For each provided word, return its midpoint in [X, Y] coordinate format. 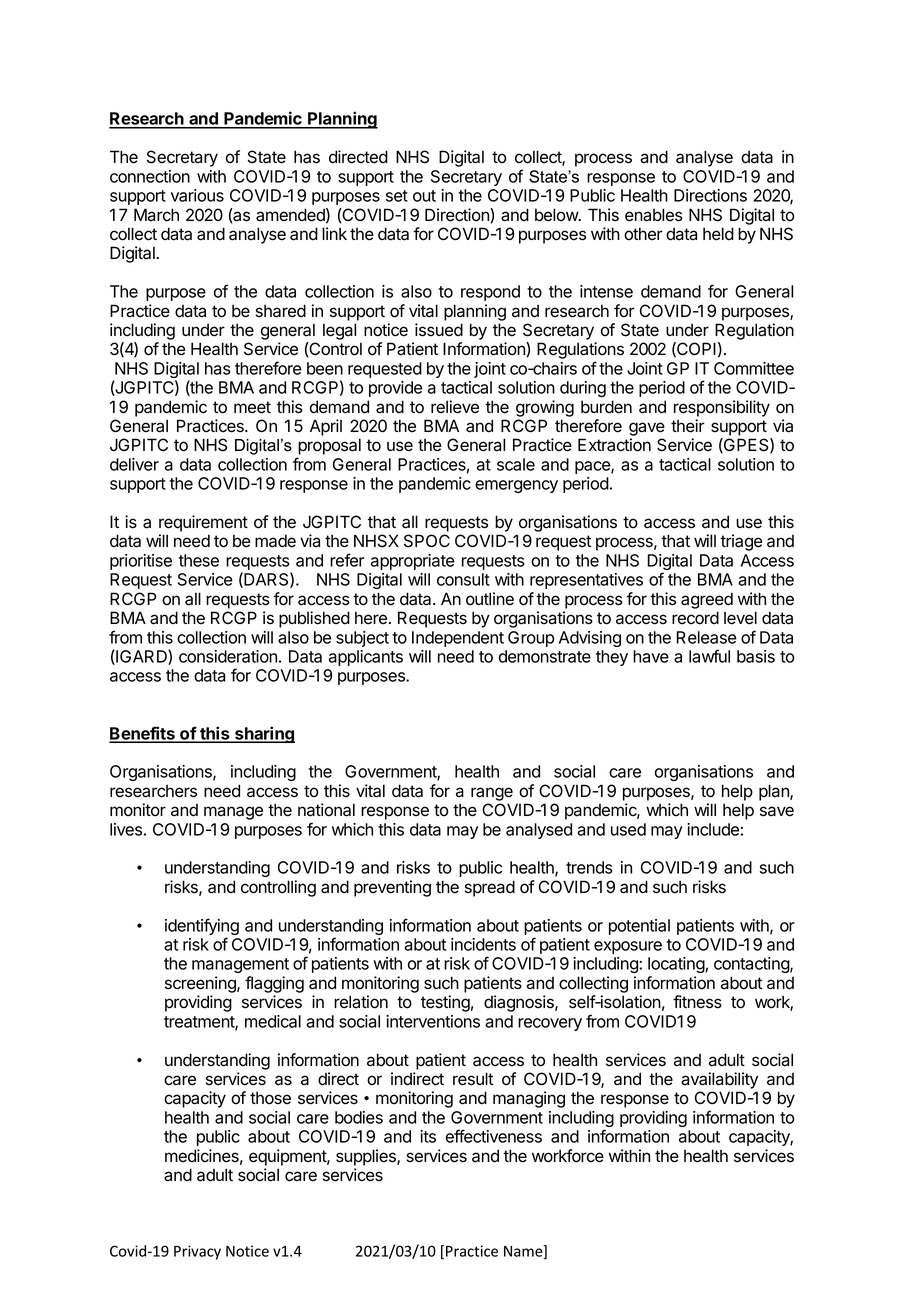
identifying [202, 928]
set [397, 196]
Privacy [197, 1252]
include [713, 829]
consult [463, 579]
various [197, 195]
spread [490, 888]
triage [741, 542]
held [718, 234]
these [199, 560]
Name [524, 1252]
